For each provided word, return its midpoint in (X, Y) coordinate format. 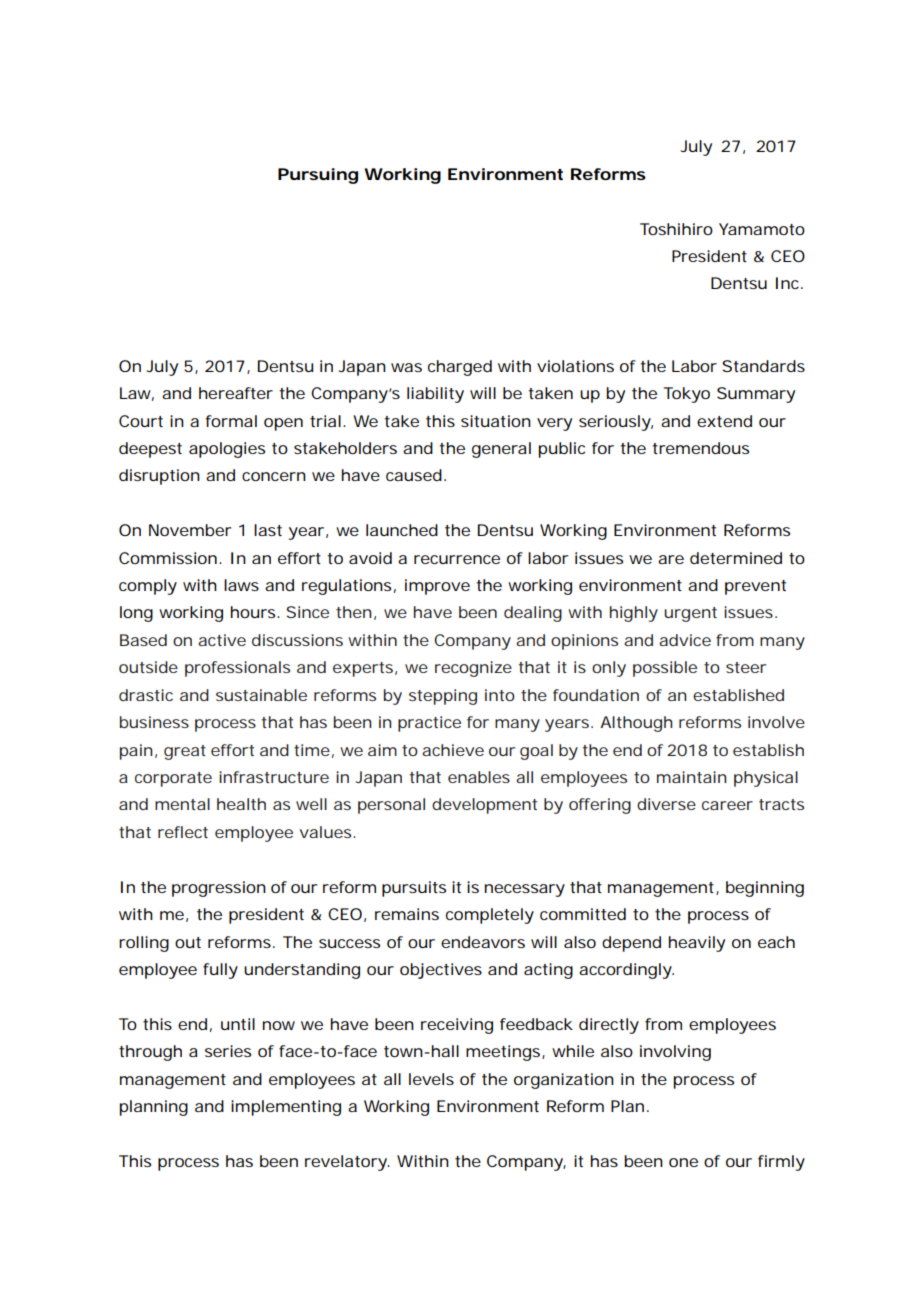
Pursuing (318, 176)
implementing (286, 1108)
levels (431, 1079)
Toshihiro (676, 229)
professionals (237, 669)
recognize (473, 669)
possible (665, 669)
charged (460, 368)
